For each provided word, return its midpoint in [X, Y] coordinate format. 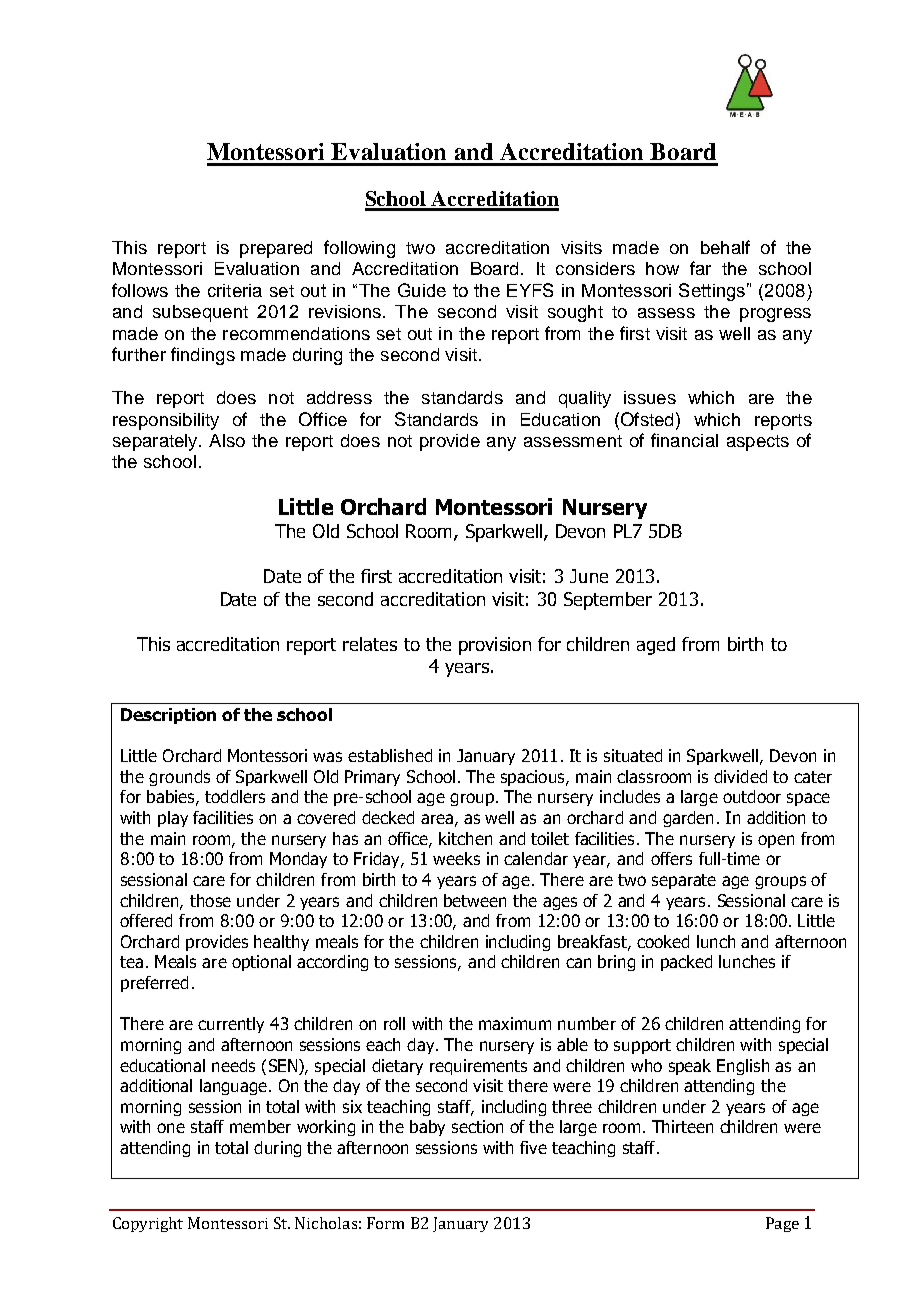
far [700, 268]
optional [261, 963]
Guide [422, 290]
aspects [758, 443]
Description [168, 716]
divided [740, 776]
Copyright [148, 1224]
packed [686, 963]
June [589, 576]
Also [227, 440]
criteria [235, 290]
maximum [515, 1023]
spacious [534, 778]
